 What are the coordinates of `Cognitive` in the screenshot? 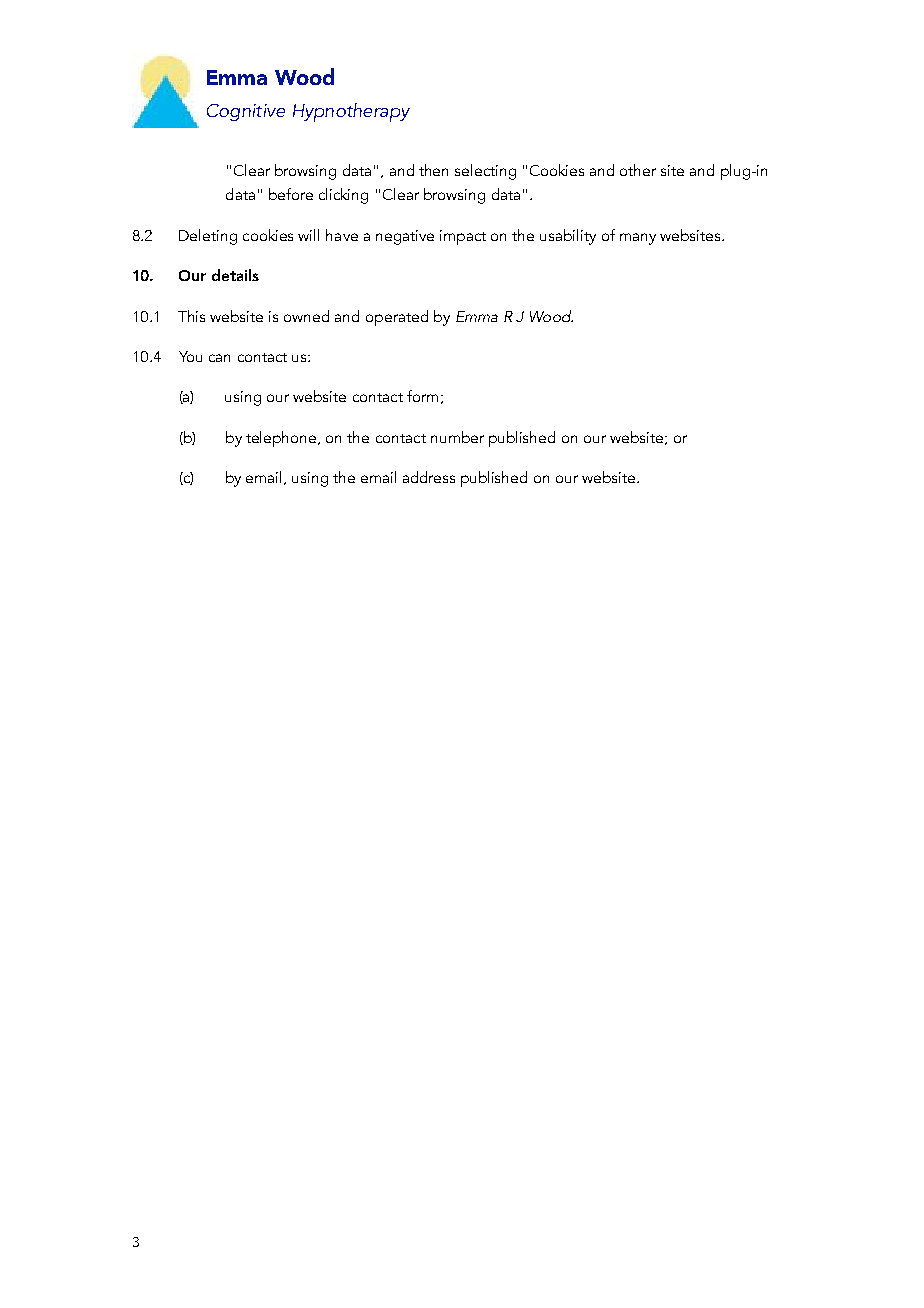 It's located at (246, 112).
